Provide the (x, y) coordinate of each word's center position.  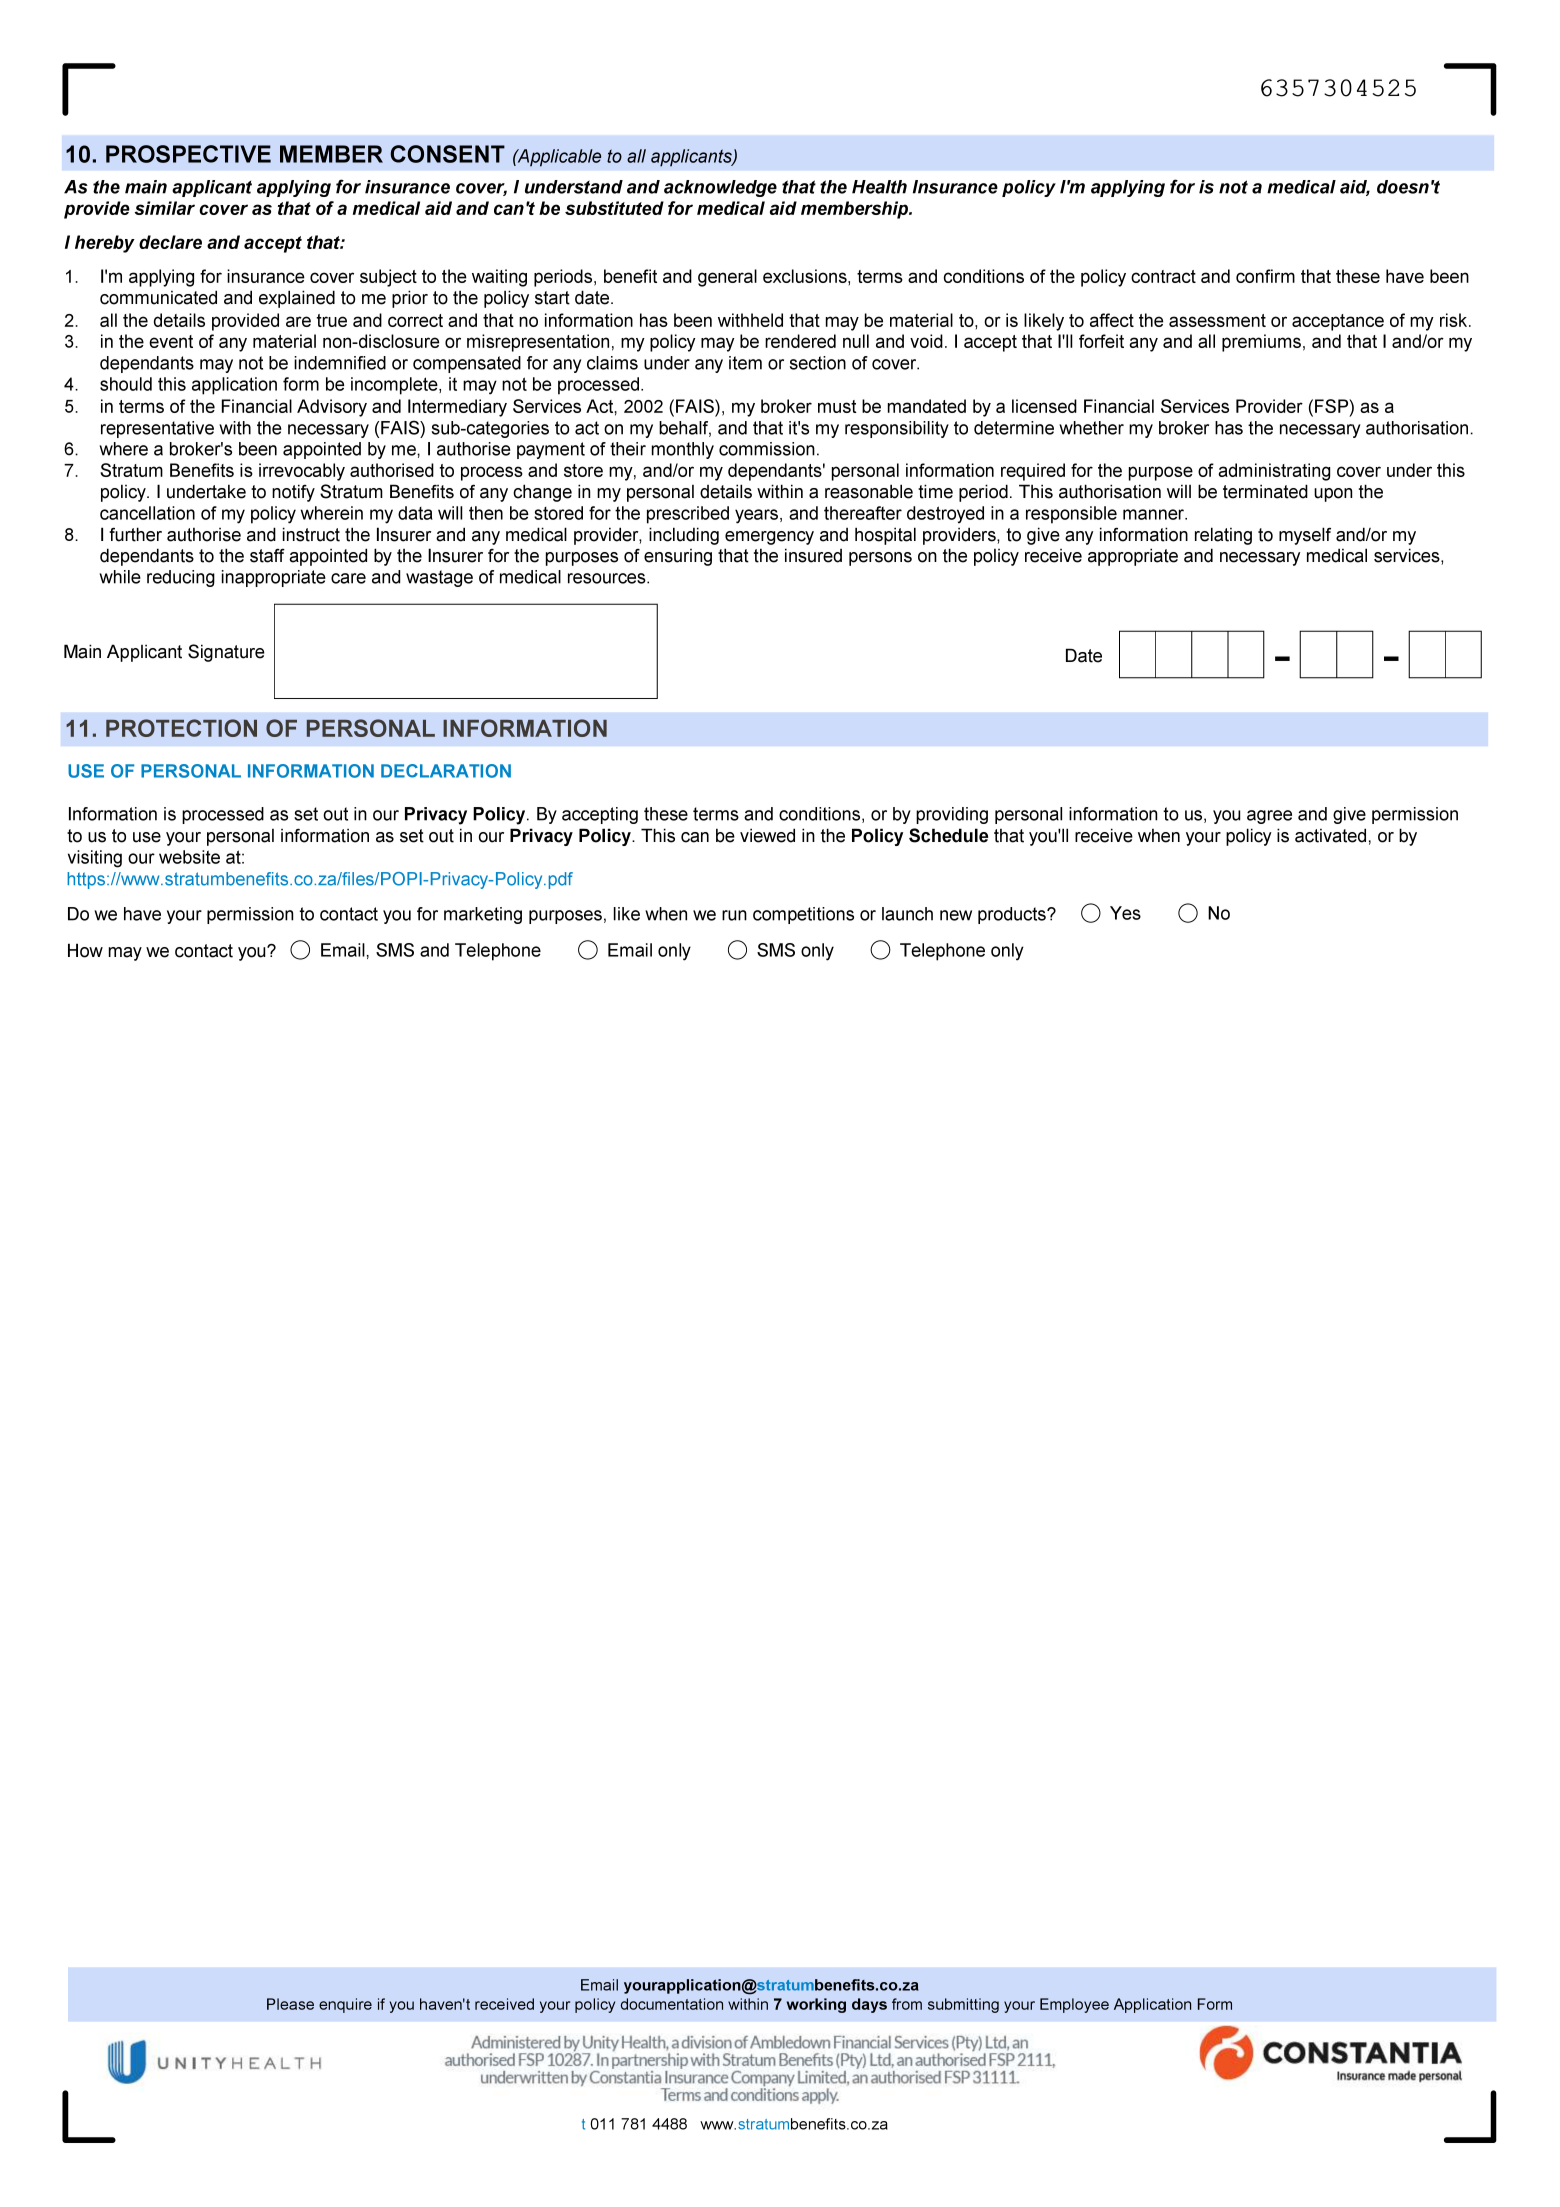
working (816, 2005)
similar (164, 208)
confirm (1265, 276)
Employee (1074, 2005)
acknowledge (720, 188)
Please (290, 2004)
